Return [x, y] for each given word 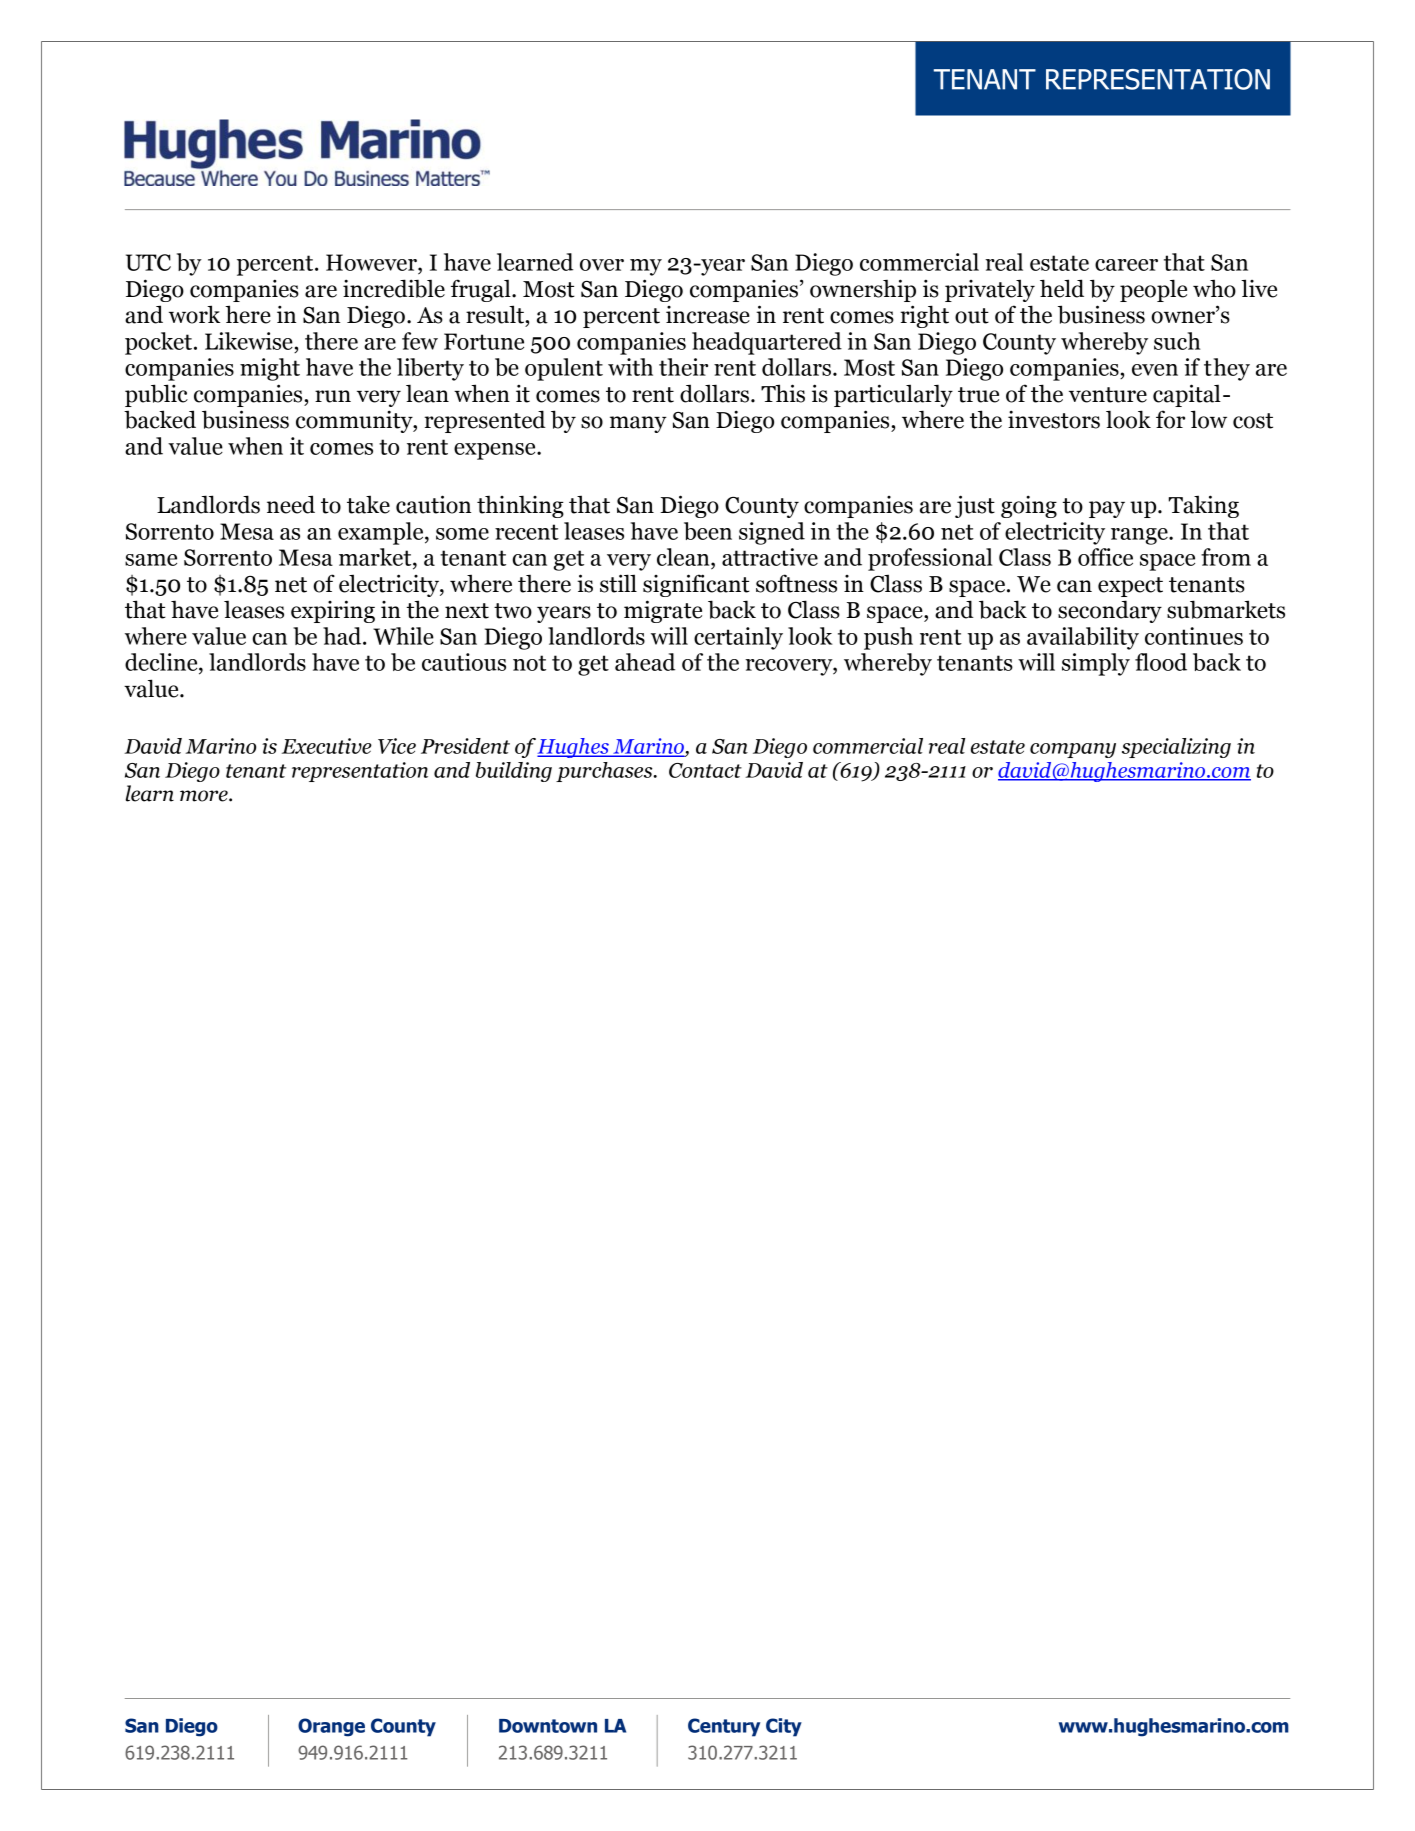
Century [724, 1727]
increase [708, 315]
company [1073, 750]
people [1153, 290]
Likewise [249, 341]
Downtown [548, 1726]
